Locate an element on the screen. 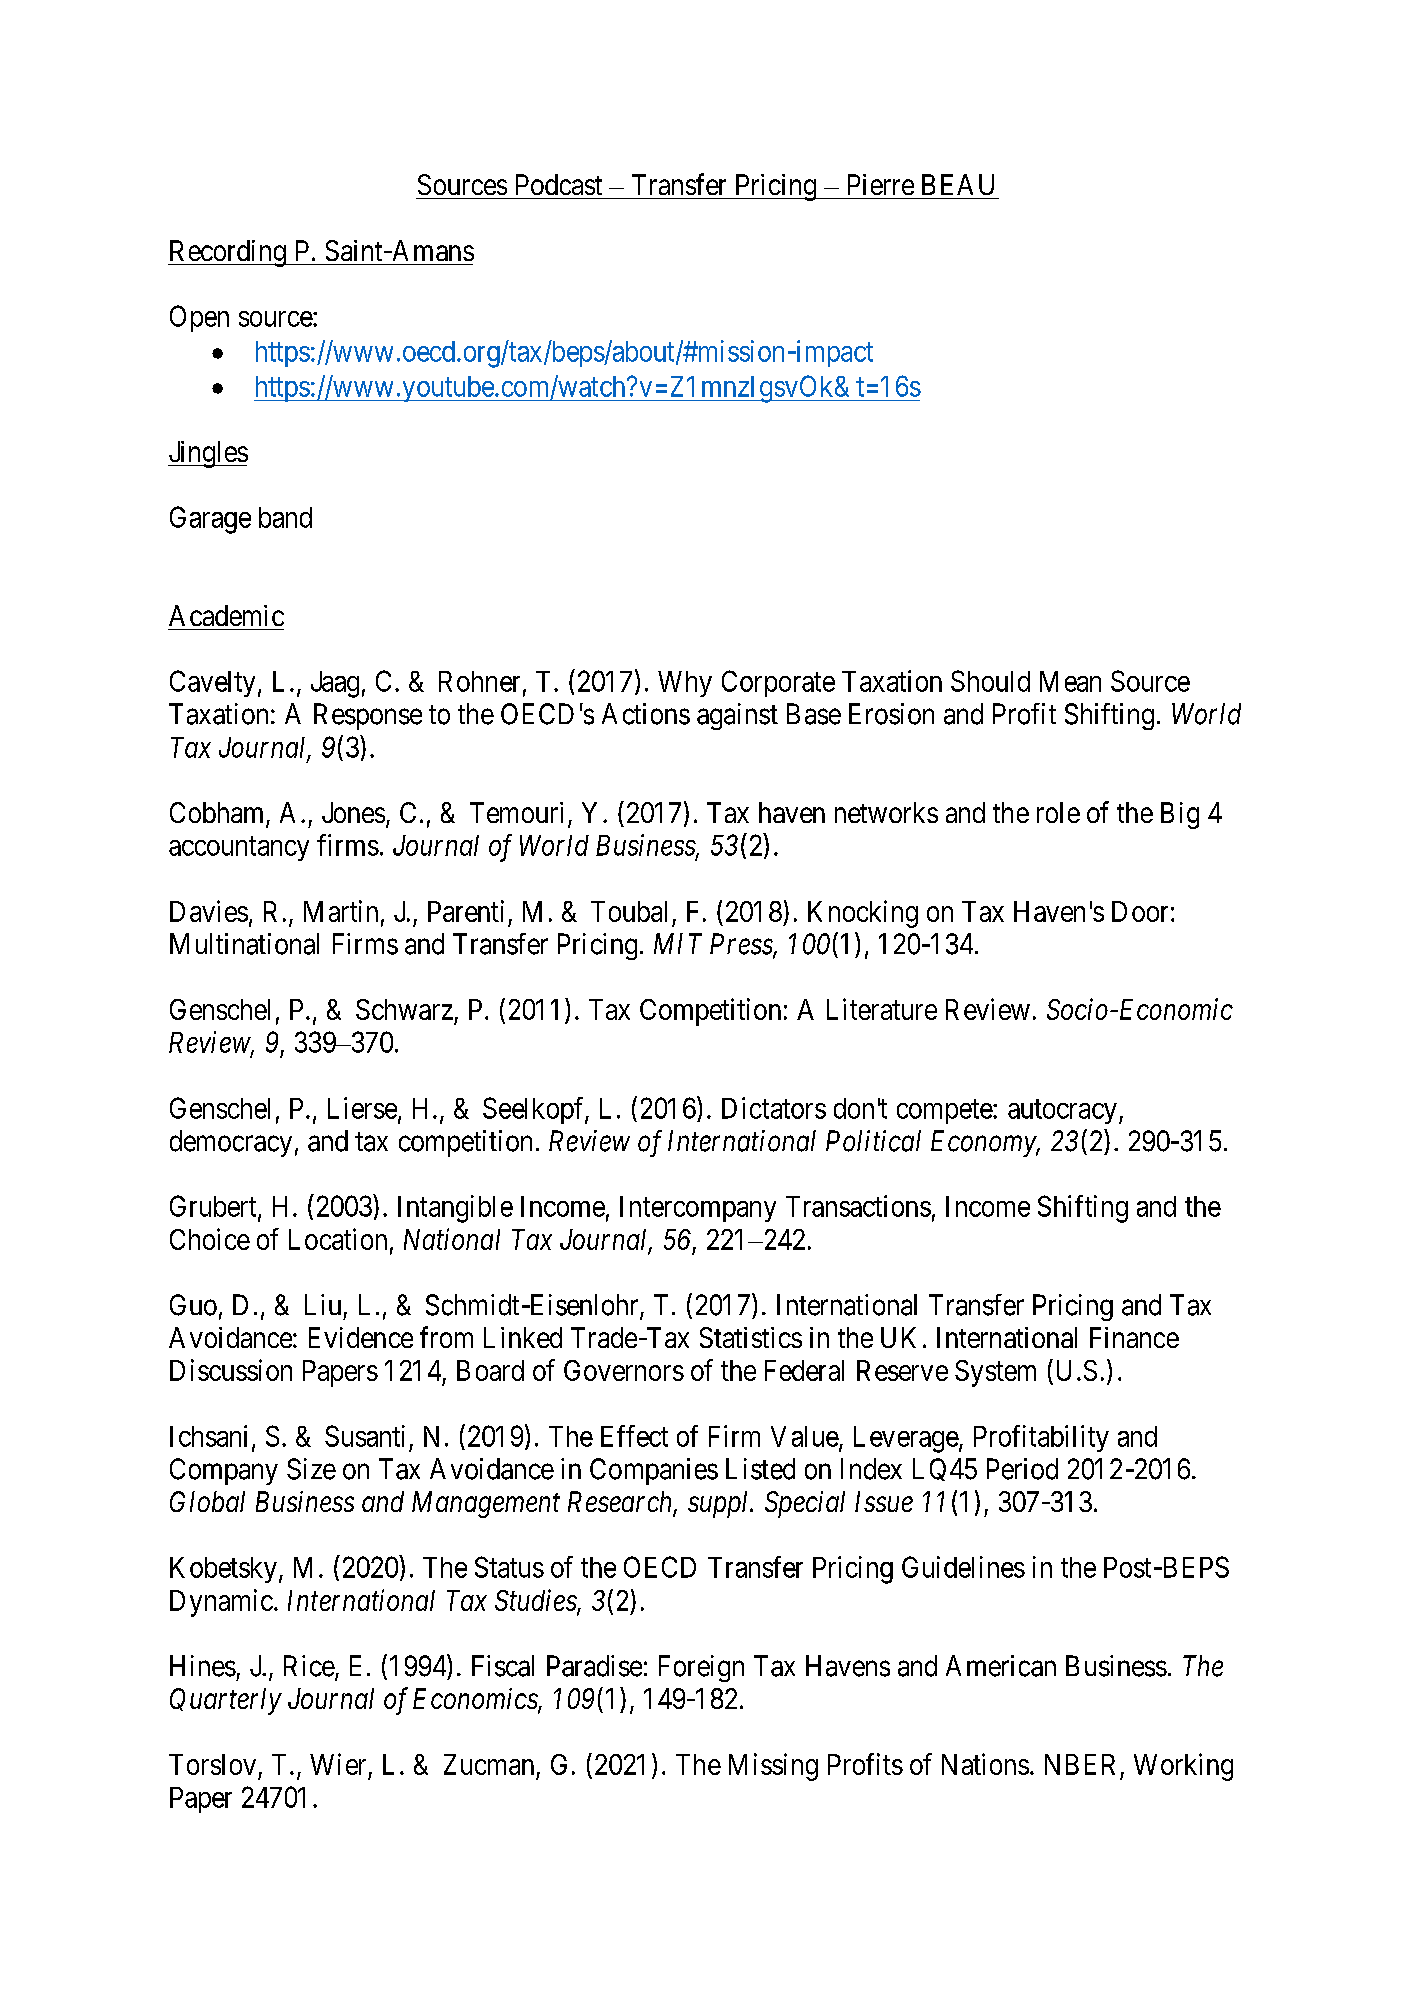 Image resolution: width=1415 pixels, height=2002 pixels. Finance is located at coordinates (1134, 1337).
